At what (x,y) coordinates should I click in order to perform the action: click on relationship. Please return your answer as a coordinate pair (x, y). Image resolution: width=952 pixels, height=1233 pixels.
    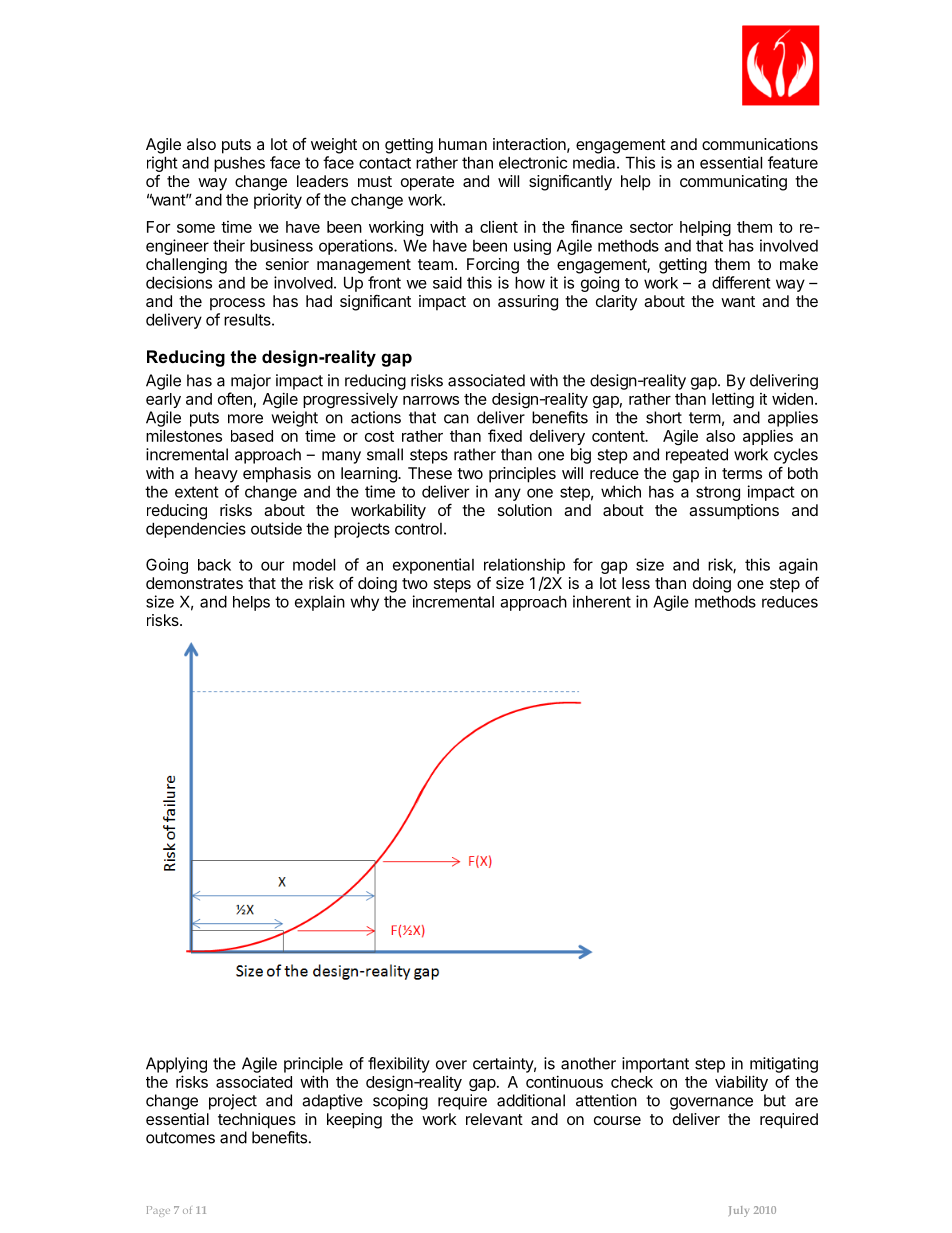
    Looking at the image, I should click on (524, 566).
